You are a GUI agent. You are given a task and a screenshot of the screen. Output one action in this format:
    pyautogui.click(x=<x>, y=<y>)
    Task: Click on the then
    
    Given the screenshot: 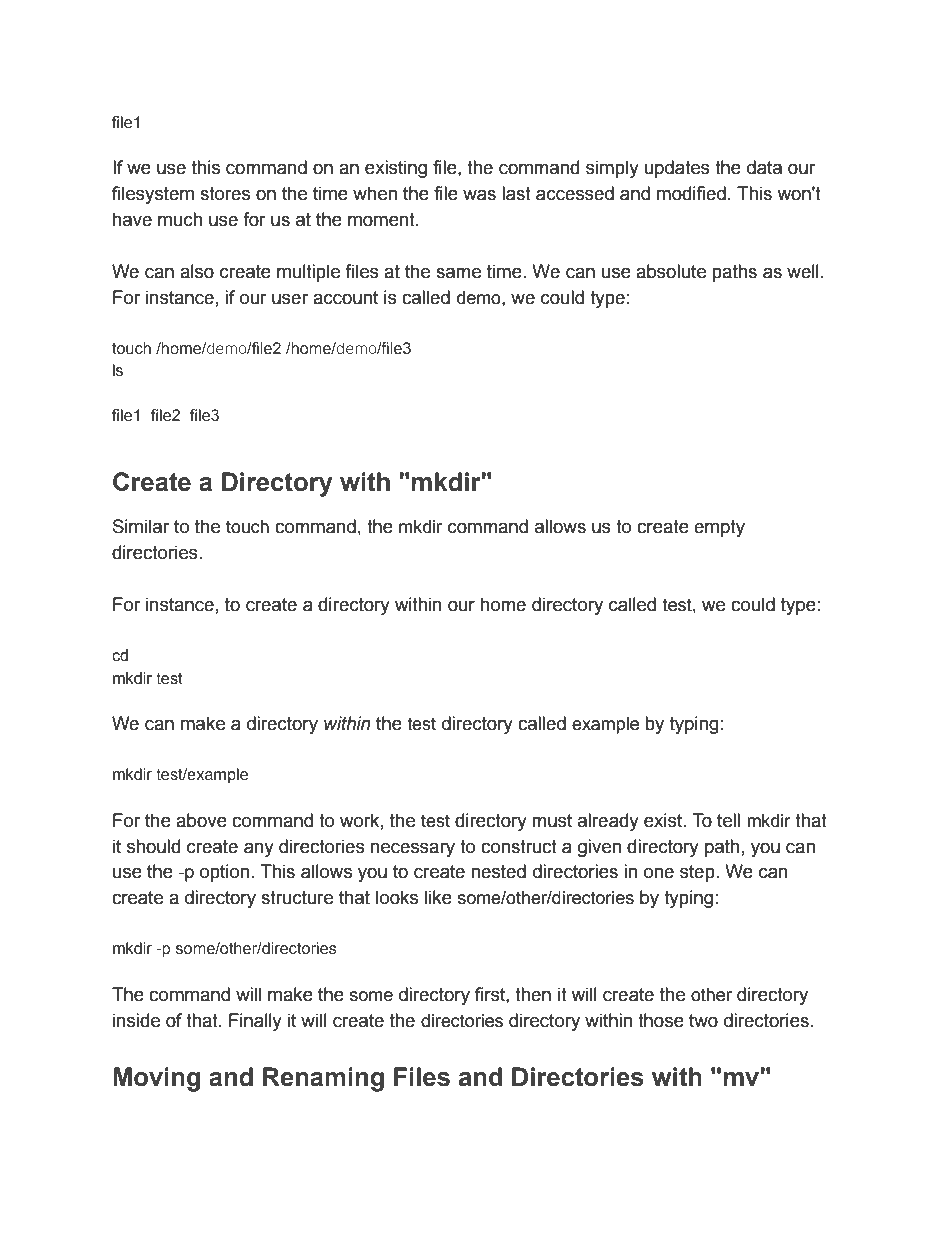 What is the action you would take?
    pyautogui.click(x=533, y=994)
